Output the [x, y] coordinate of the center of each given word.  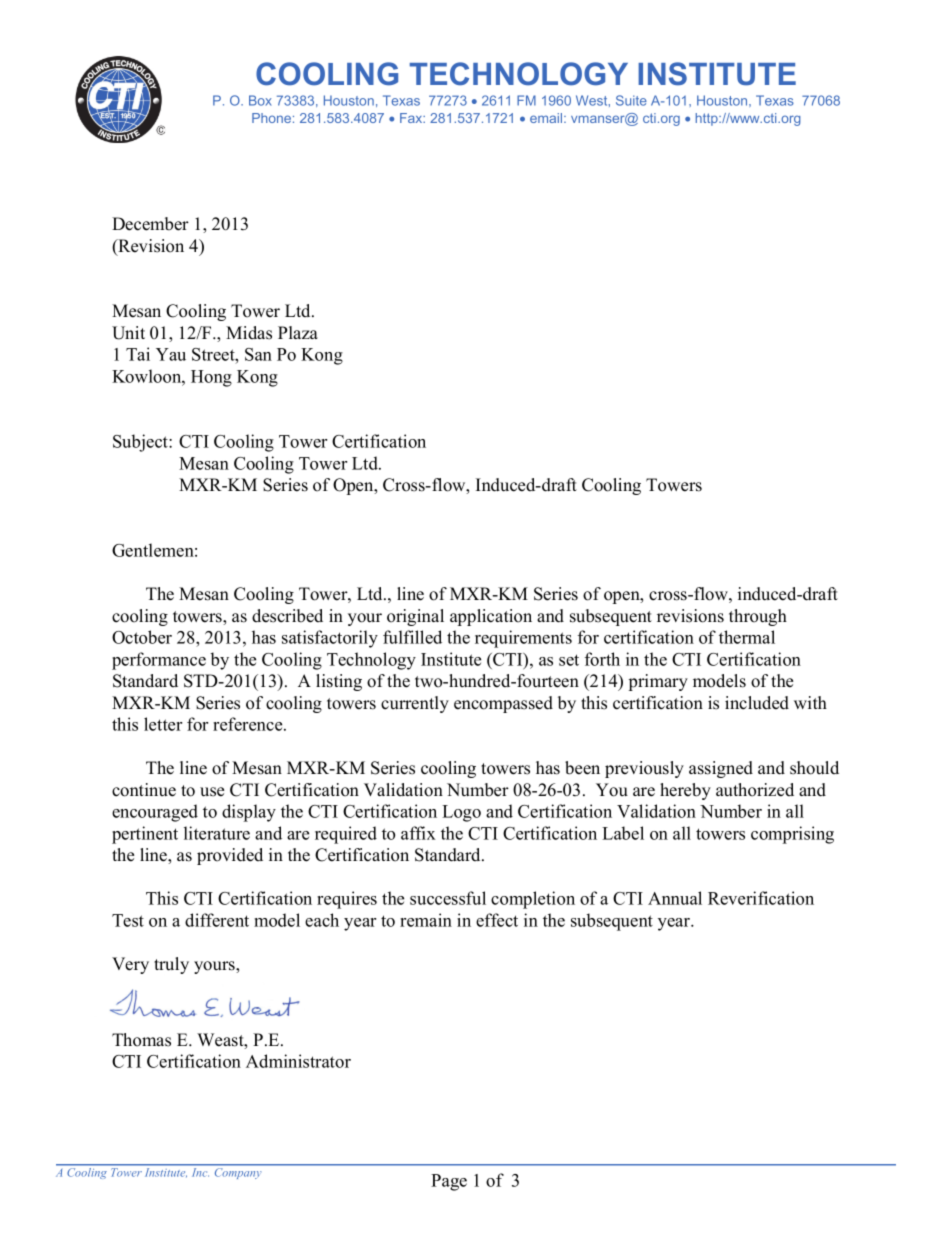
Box [260, 100]
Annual [675, 898]
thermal [747, 637]
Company [237, 1174]
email [547, 118]
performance [159, 661]
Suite [631, 100]
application [491, 617]
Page [449, 1182]
